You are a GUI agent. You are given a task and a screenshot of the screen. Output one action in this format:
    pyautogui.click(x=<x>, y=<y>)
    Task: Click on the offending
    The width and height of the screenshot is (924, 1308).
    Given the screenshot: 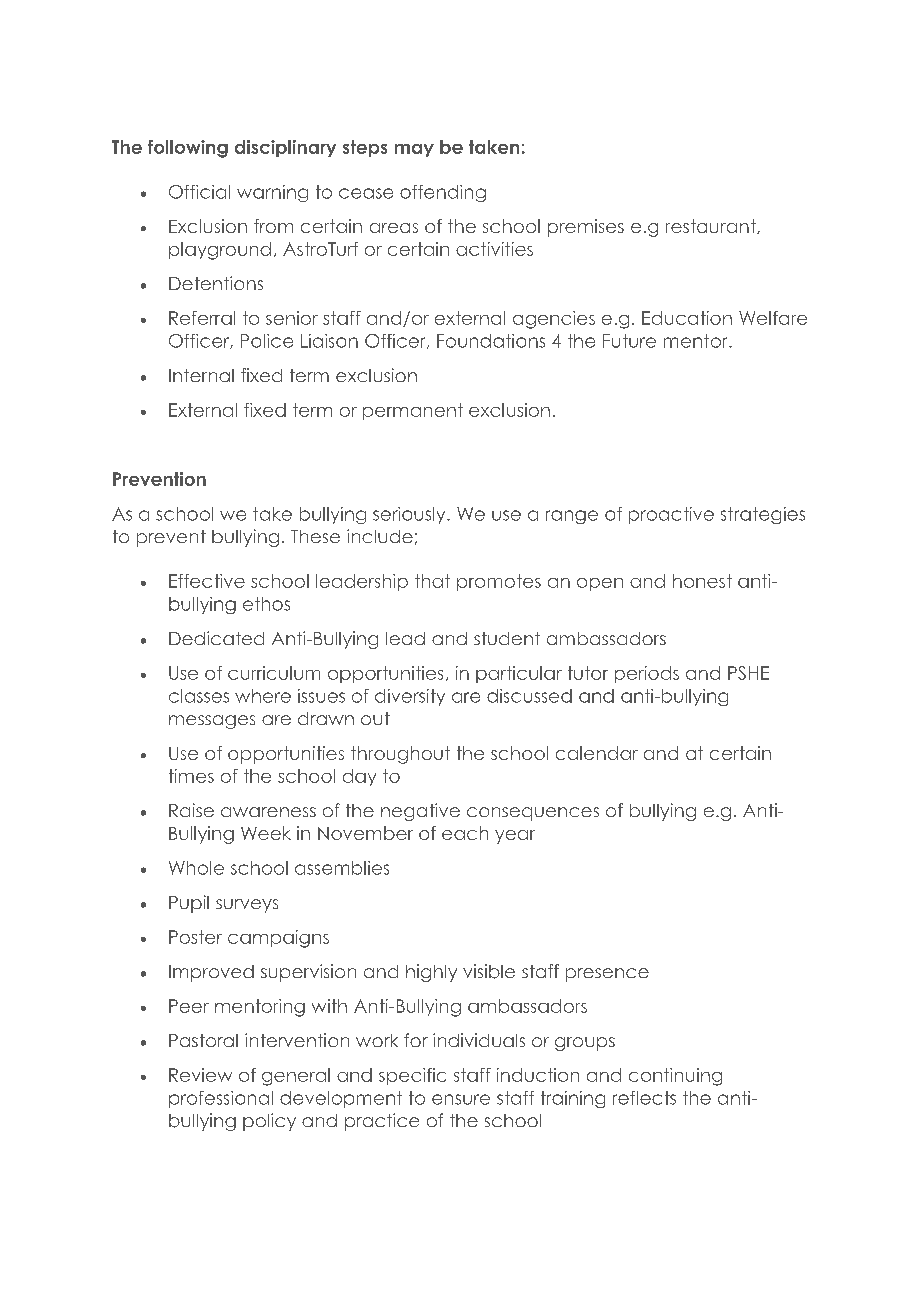 What is the action you would take?
    pyautogui.click(x=443, y=193)
